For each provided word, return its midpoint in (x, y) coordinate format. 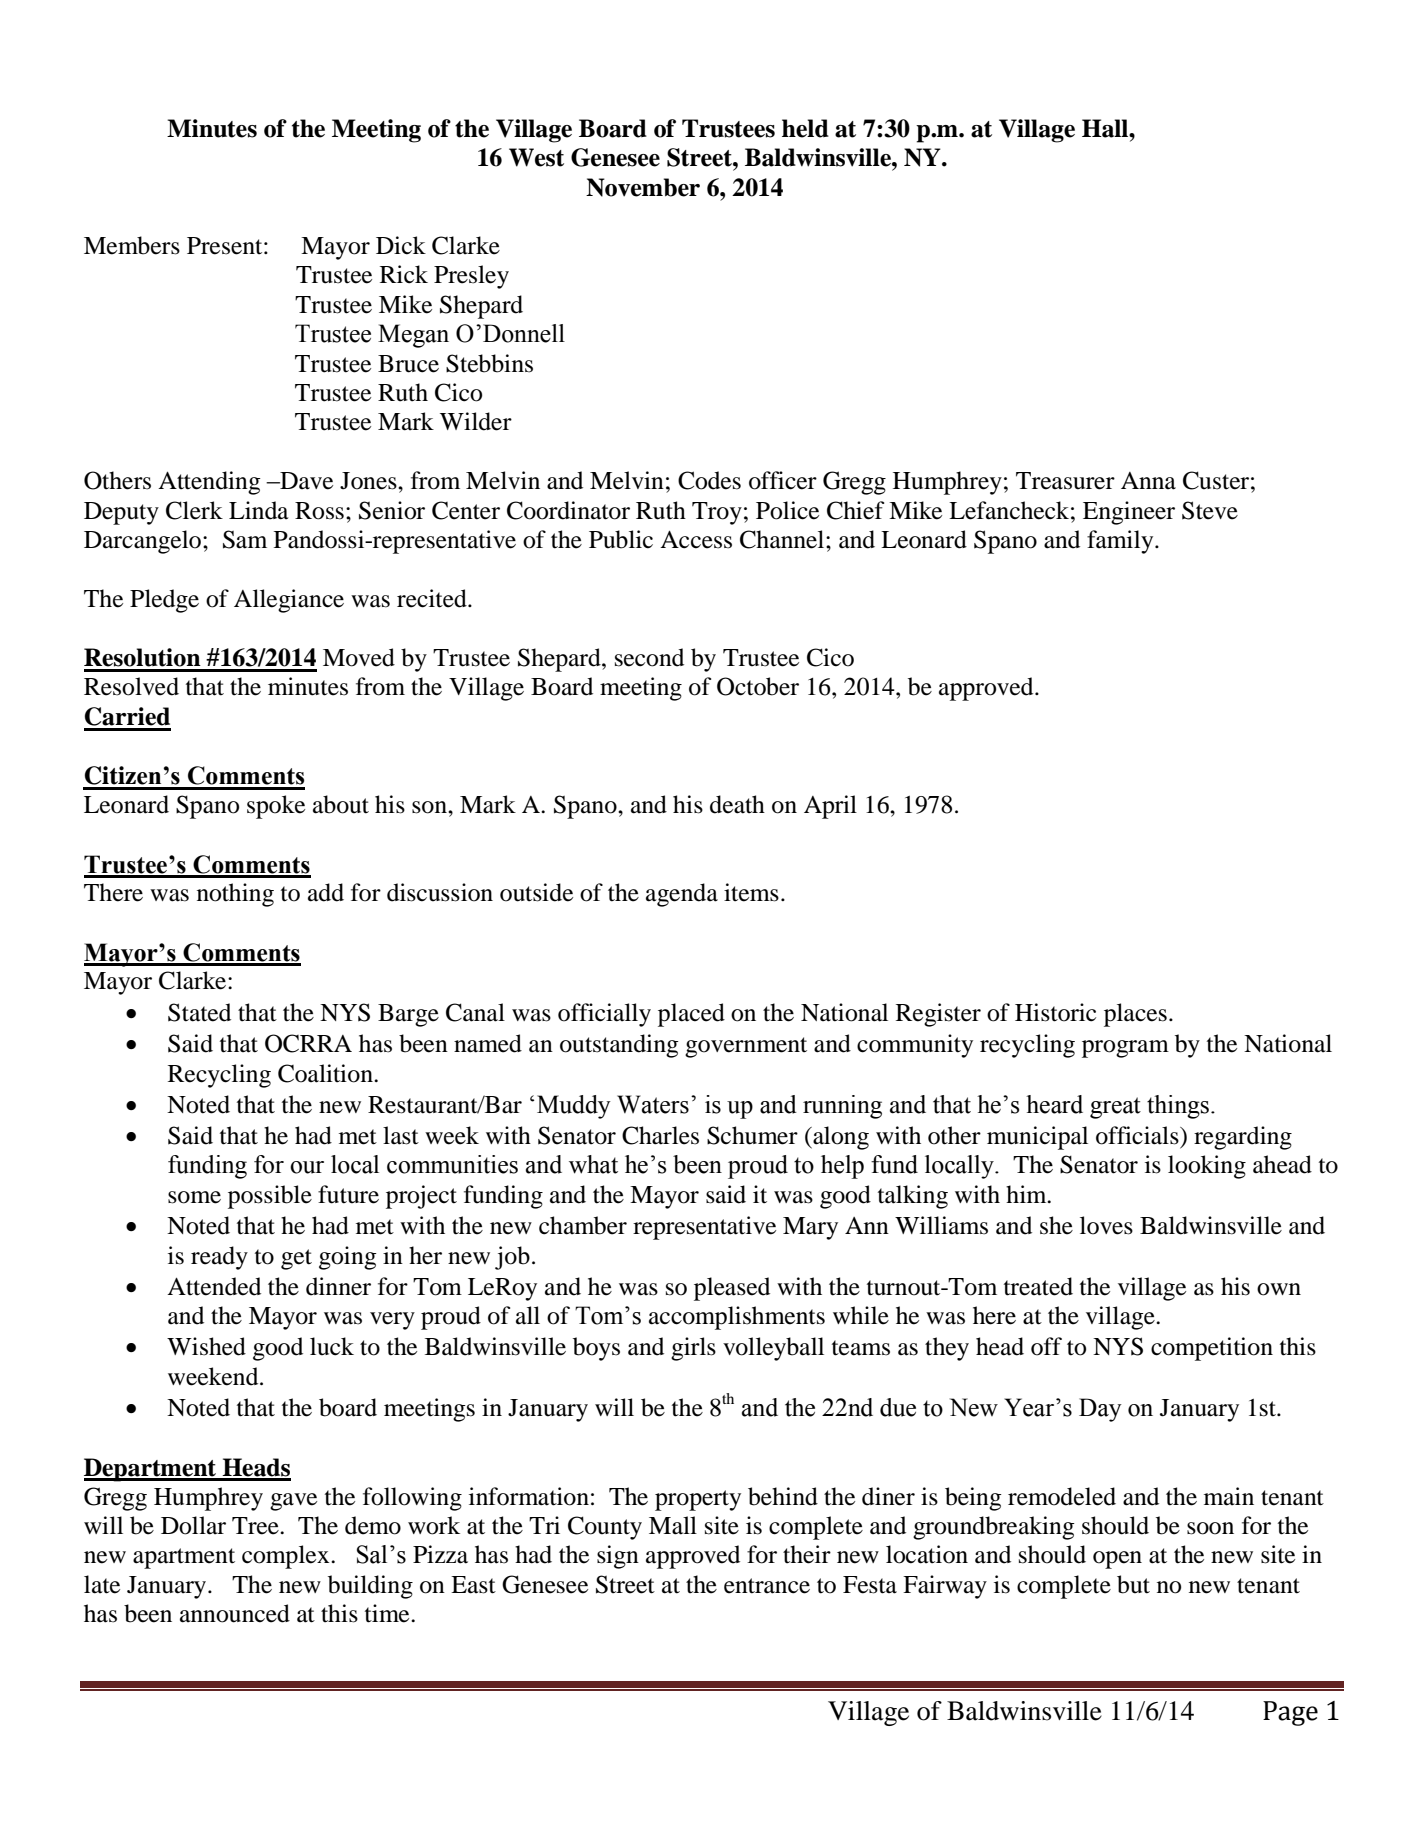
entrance (767, 1586)
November (643, 187)
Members (132, 245)
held (805, 128)
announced (235, 1613)
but (1133, 1584)
